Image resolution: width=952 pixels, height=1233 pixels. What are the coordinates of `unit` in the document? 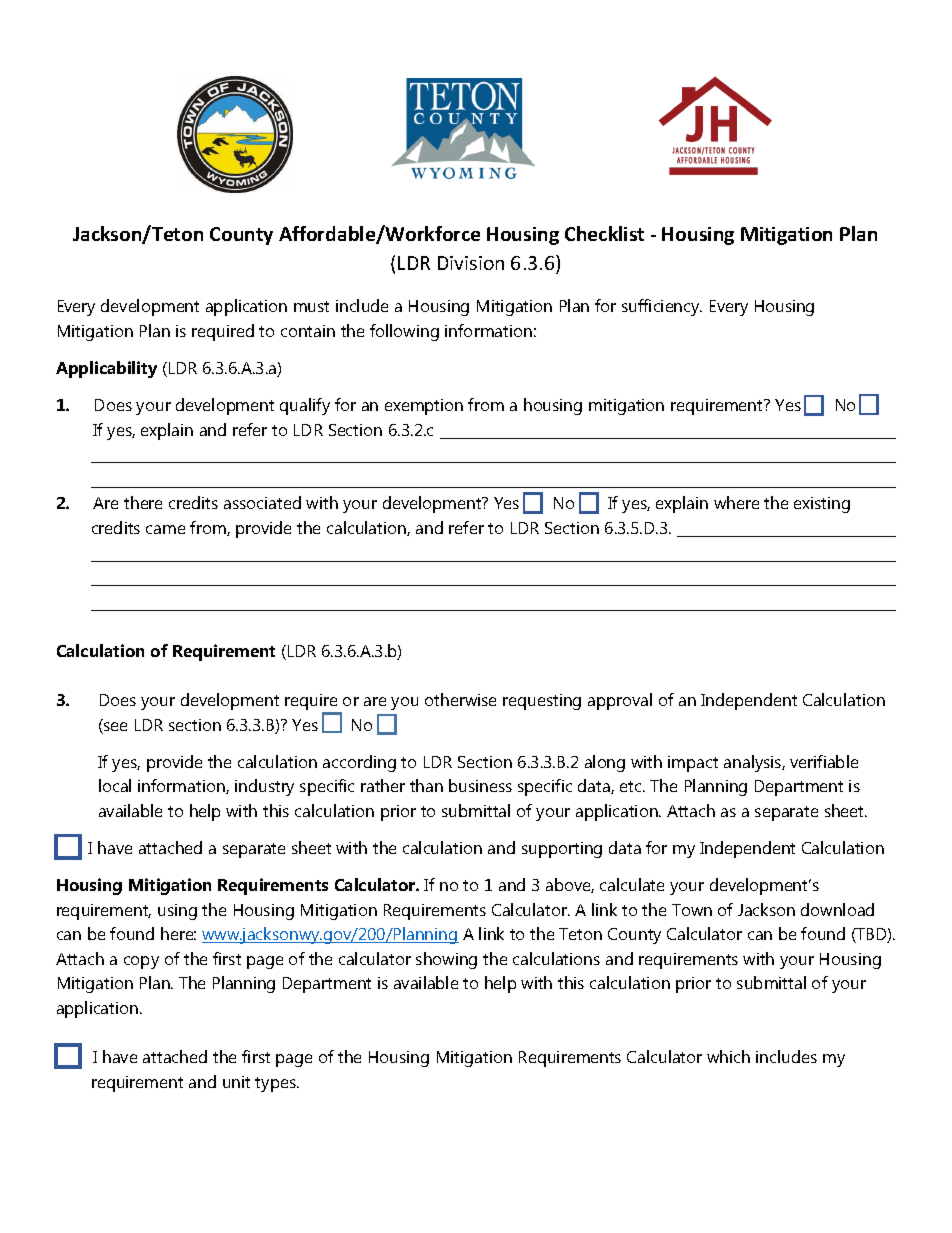 It's located at (236, 1082).
